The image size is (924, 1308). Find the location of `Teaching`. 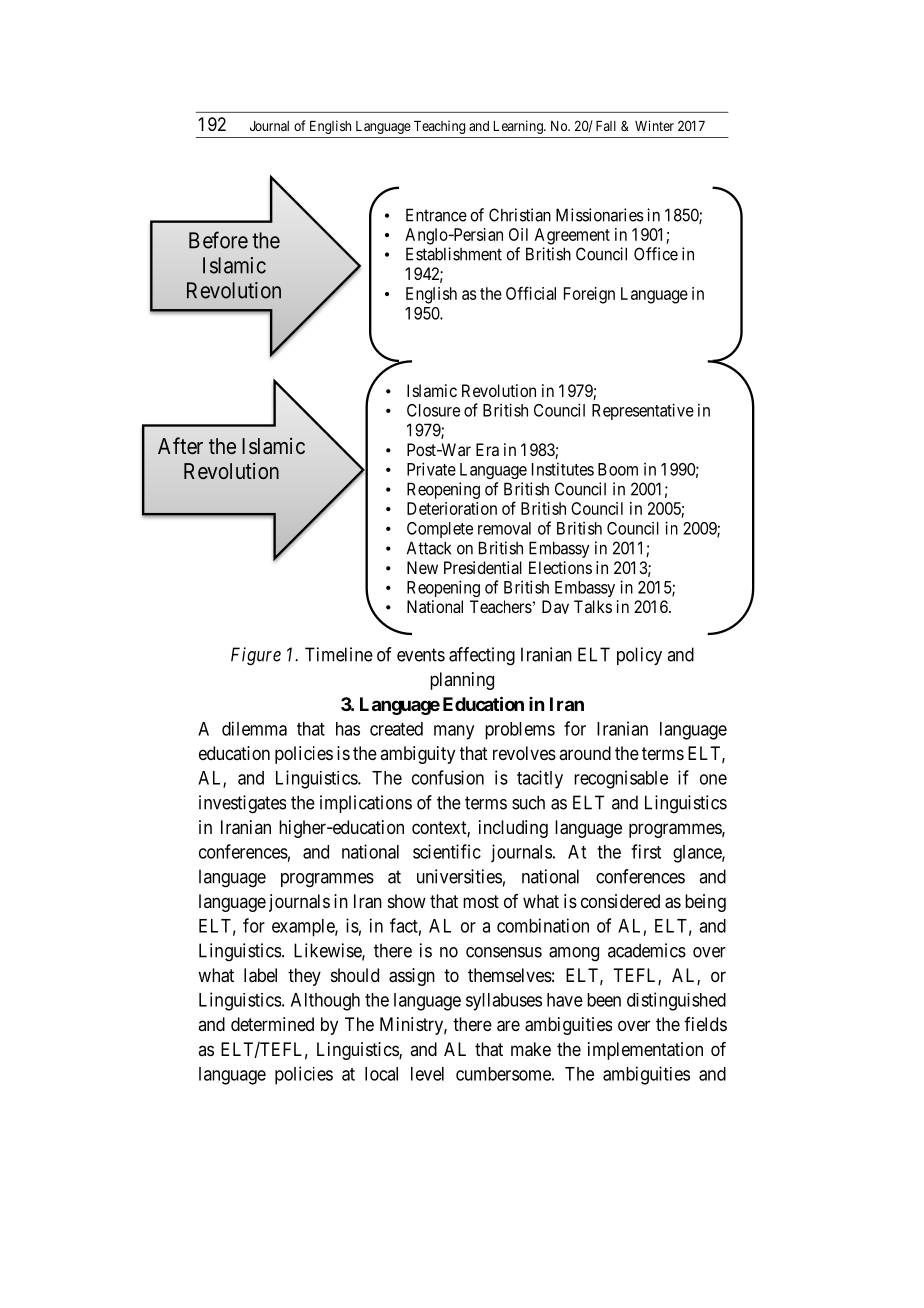

Teaching is located at coordinates (439, 127).
